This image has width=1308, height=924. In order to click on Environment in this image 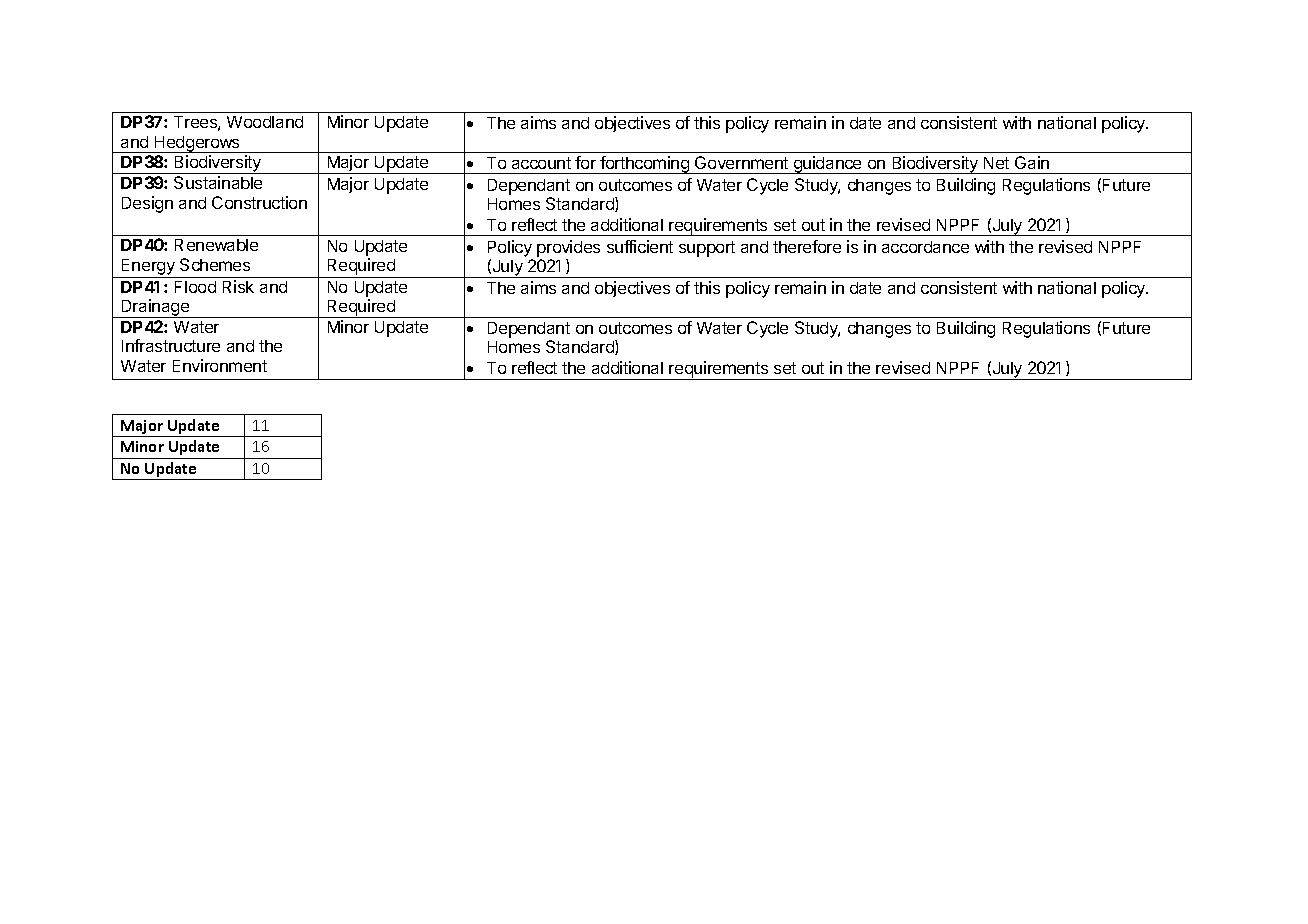, I will do `click(220, 365)`.
